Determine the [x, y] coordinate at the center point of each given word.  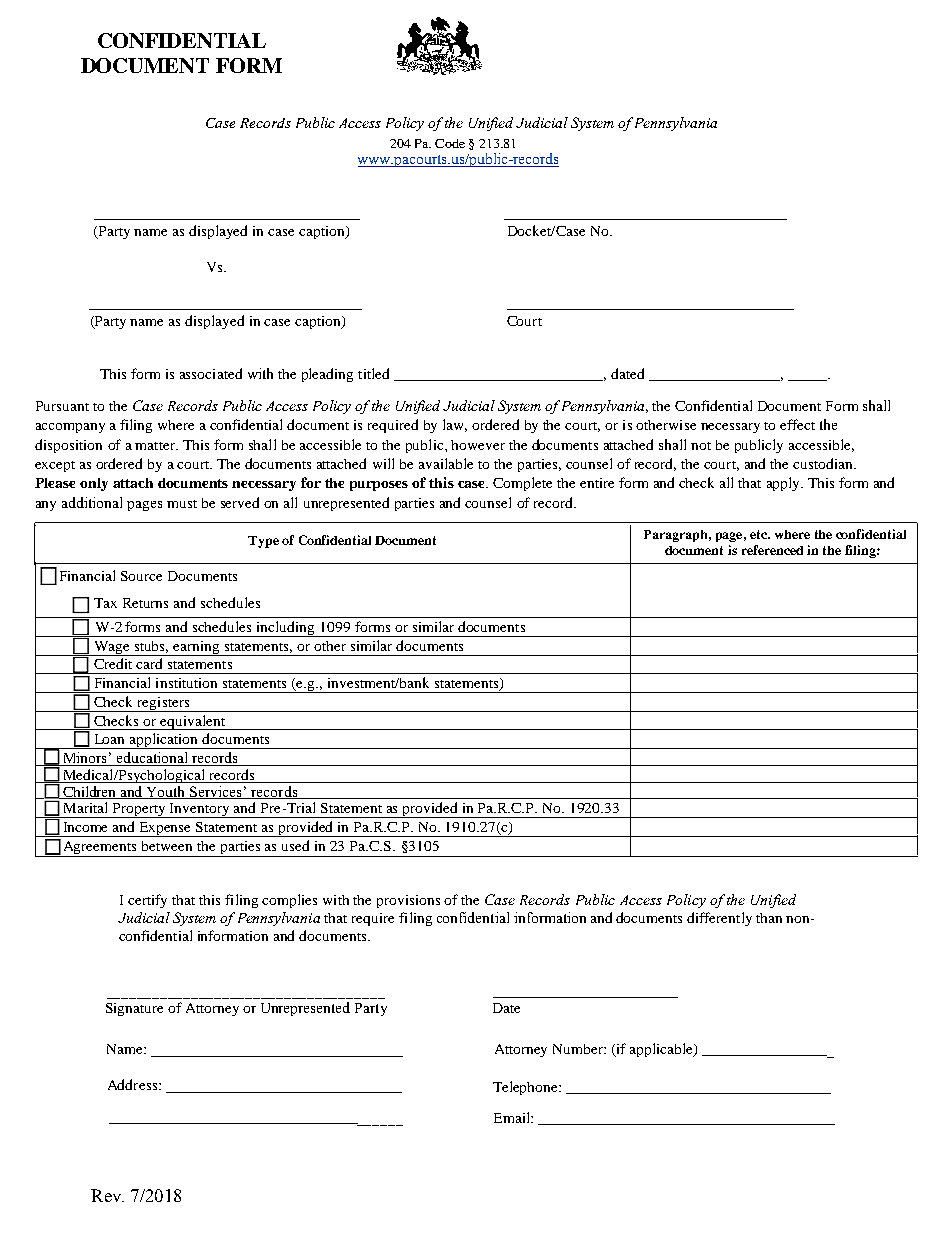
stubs [151, 647]
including [286, 629]
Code [450, 143]
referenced [772, 550]
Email [513, 1117]
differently [719, 919]
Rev [107, 1195]
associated [211, 373]
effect [797, 424]
